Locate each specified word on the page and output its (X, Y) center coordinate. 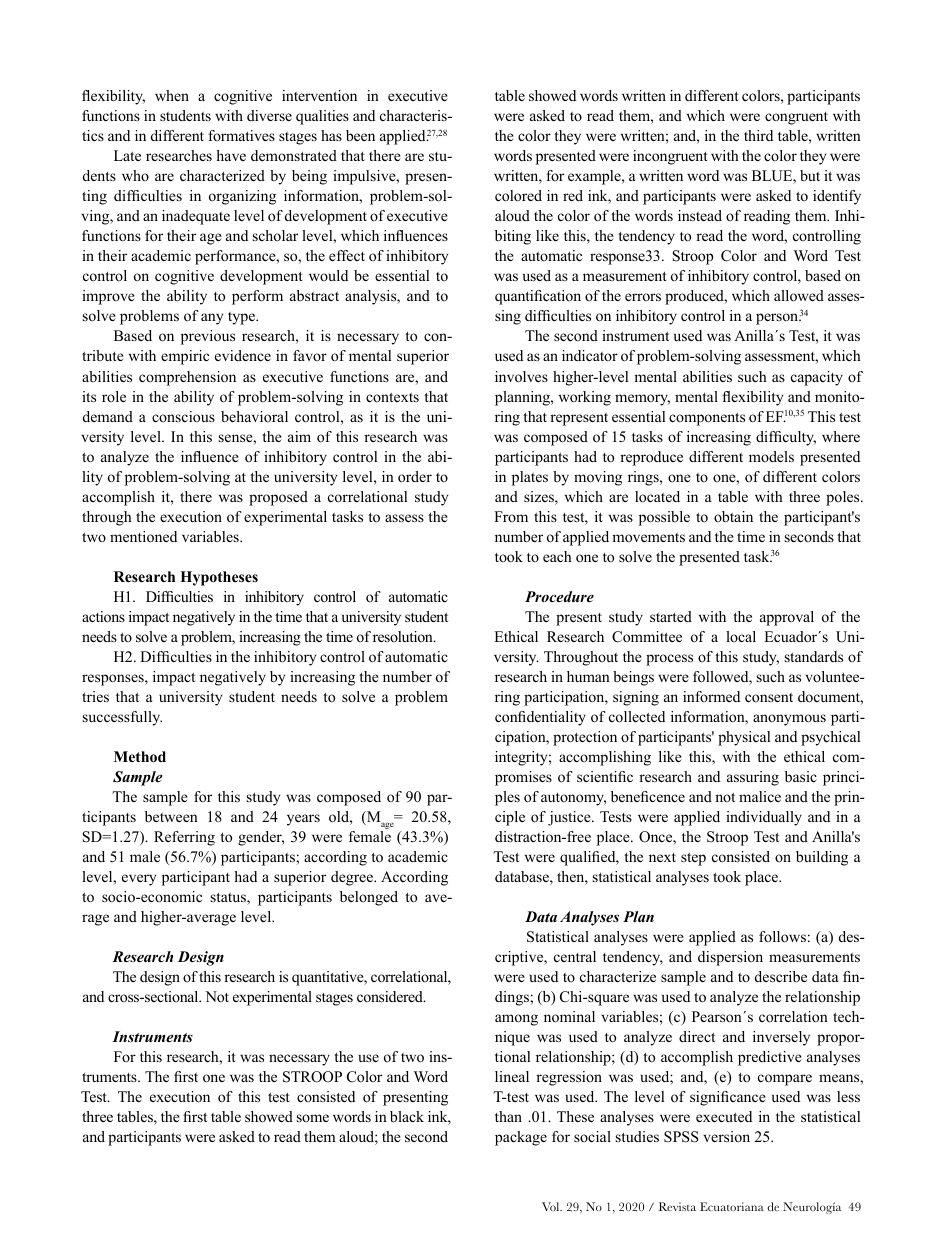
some (313, 1118)
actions (103, 616)
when (172, 95)
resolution (404, 636)
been (360, 135)
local (741, 636)
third (758, 135)
